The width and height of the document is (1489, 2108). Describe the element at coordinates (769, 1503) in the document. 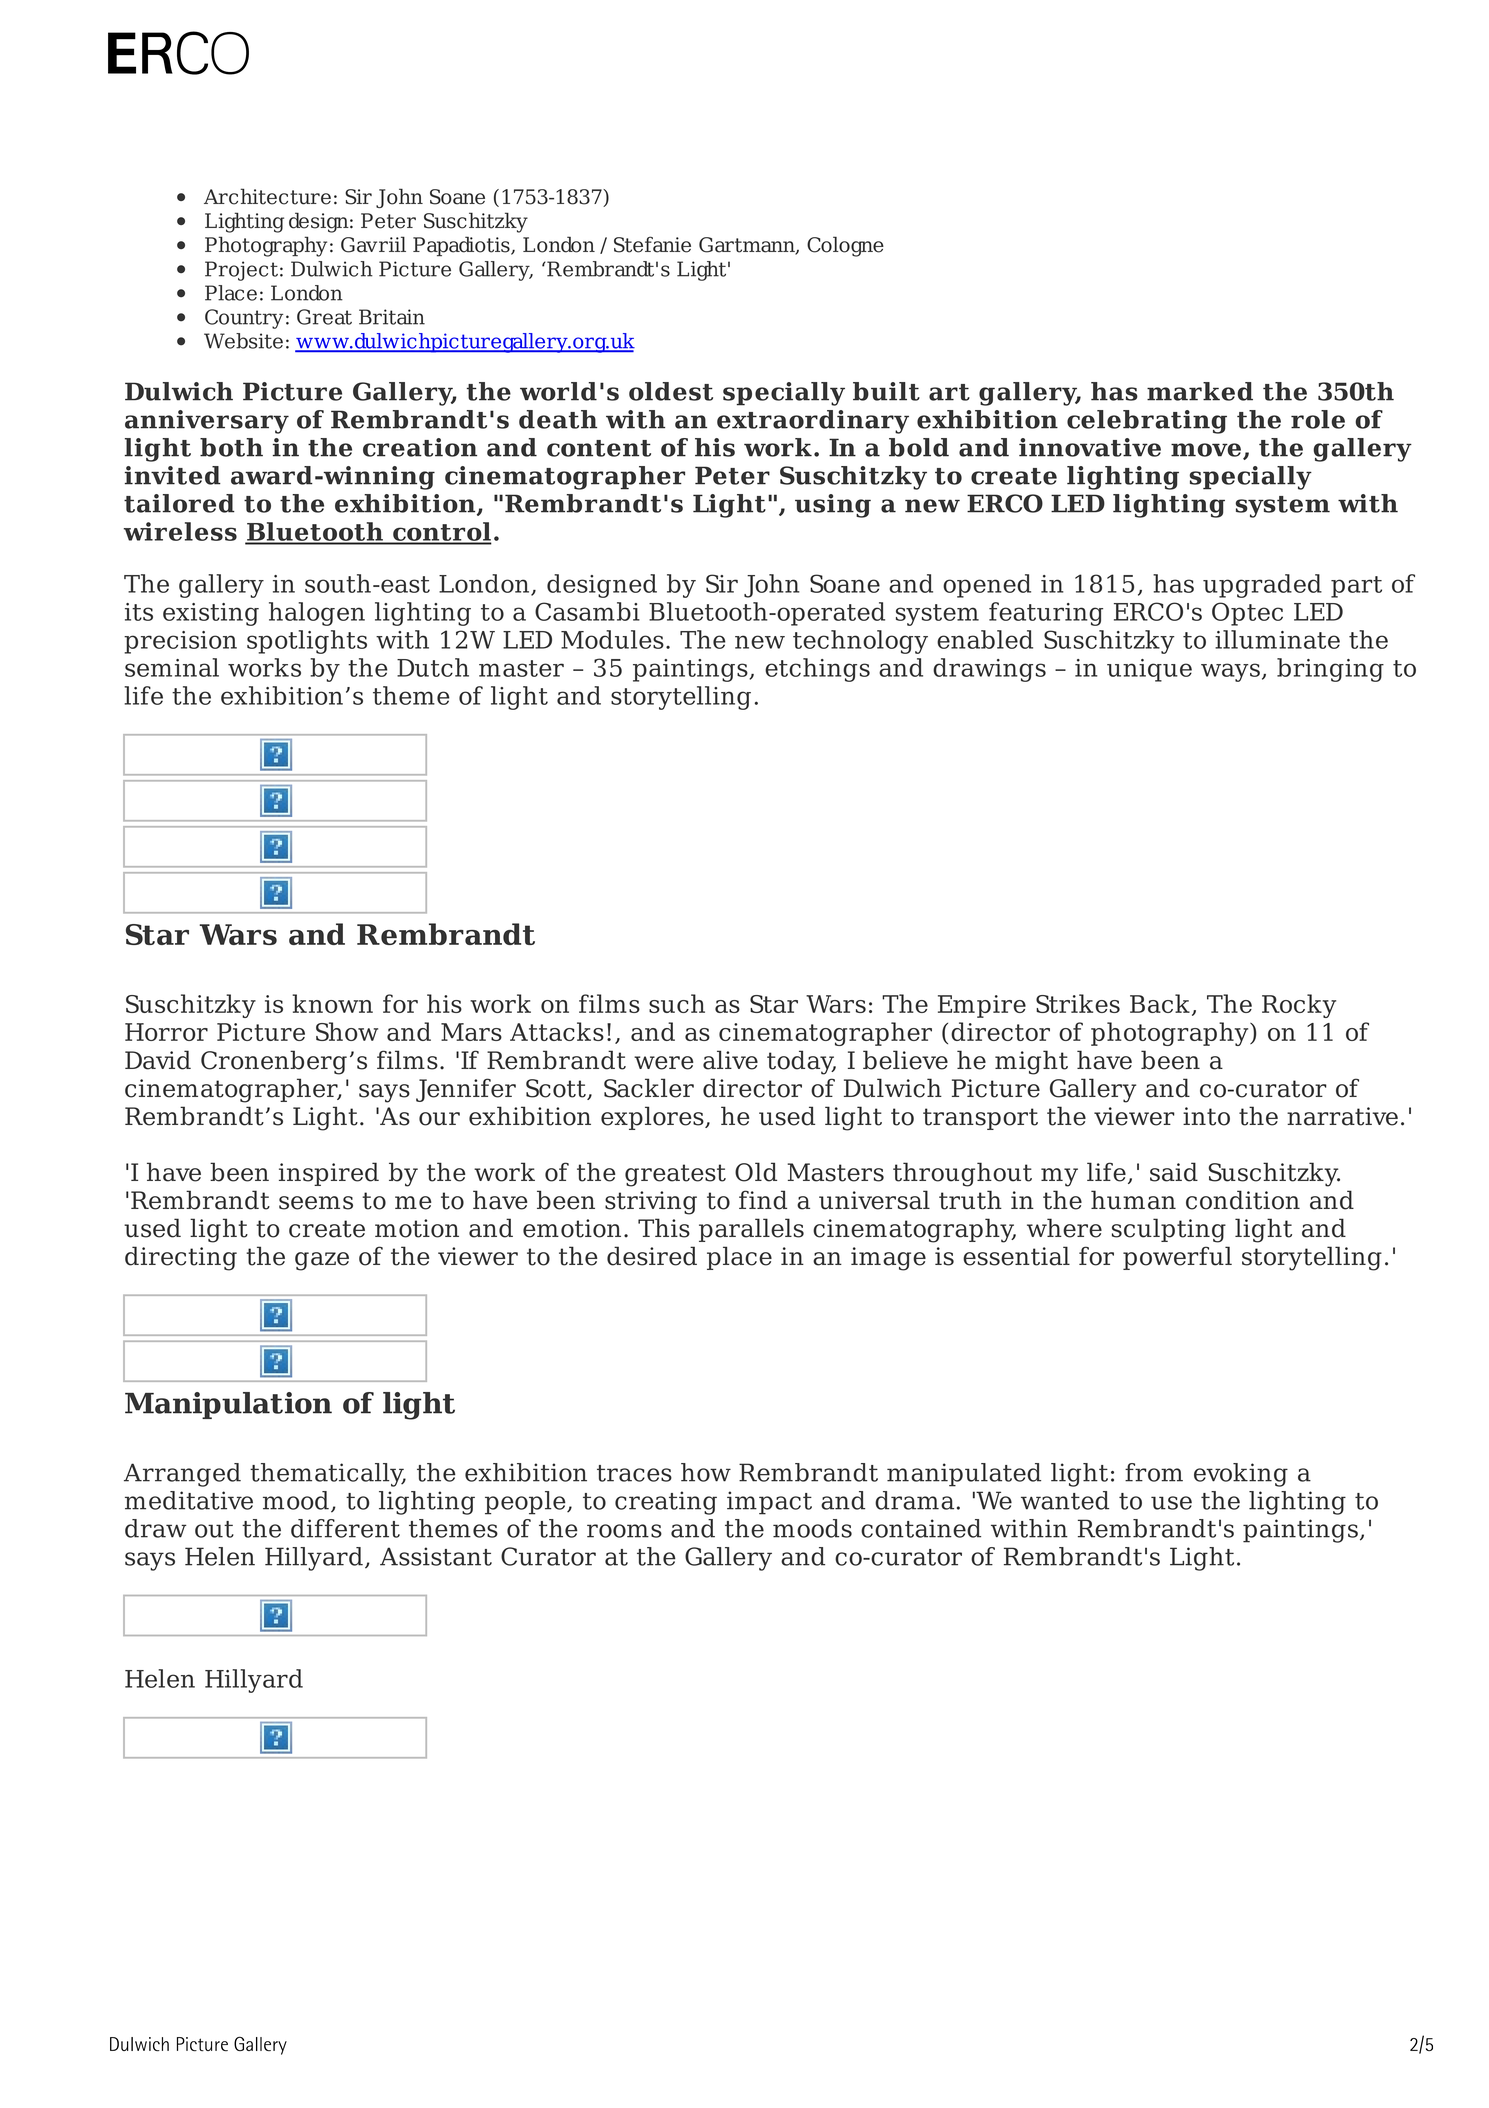

I see `impact` at that location.
